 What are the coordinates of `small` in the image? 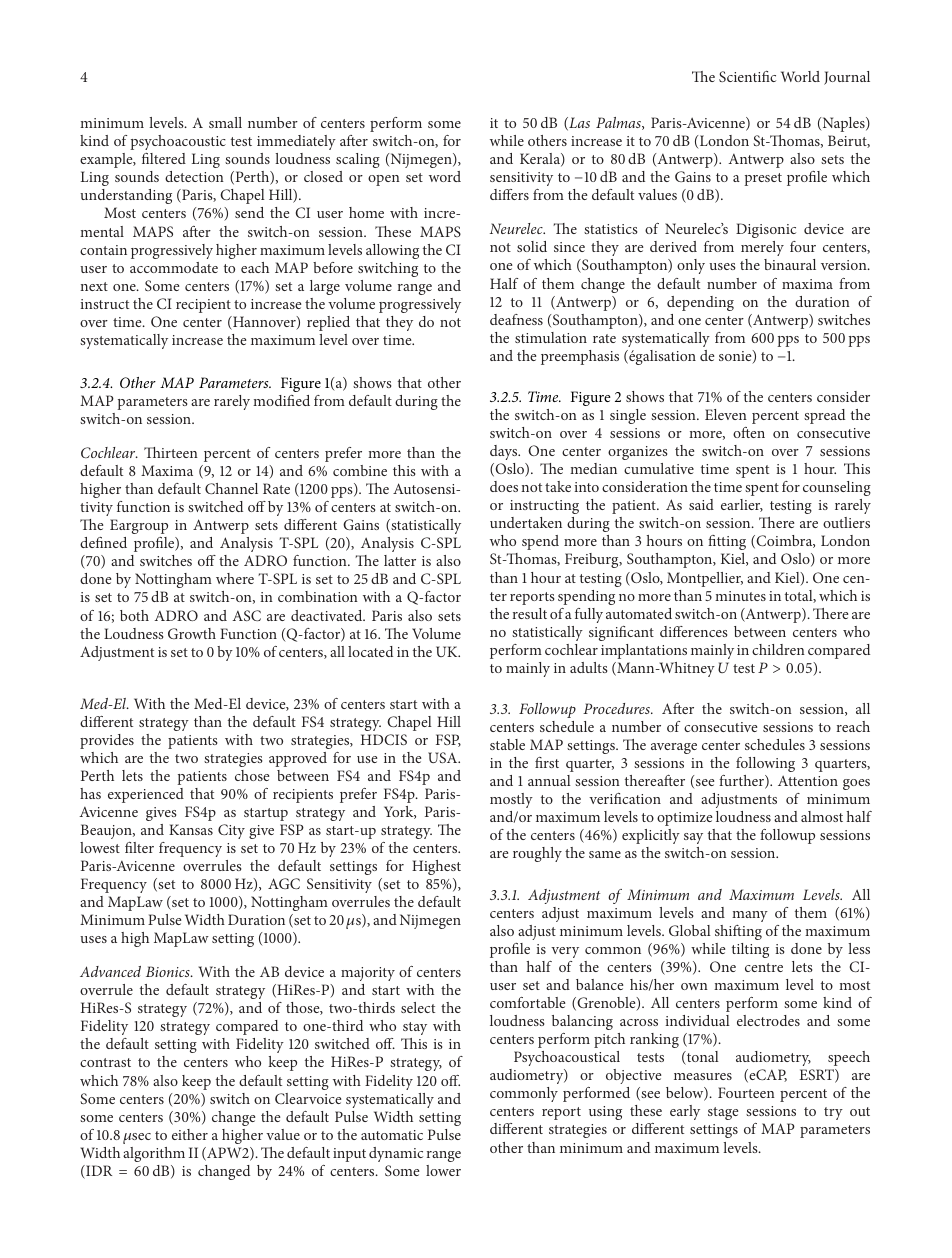 It's located at (225, 122).
